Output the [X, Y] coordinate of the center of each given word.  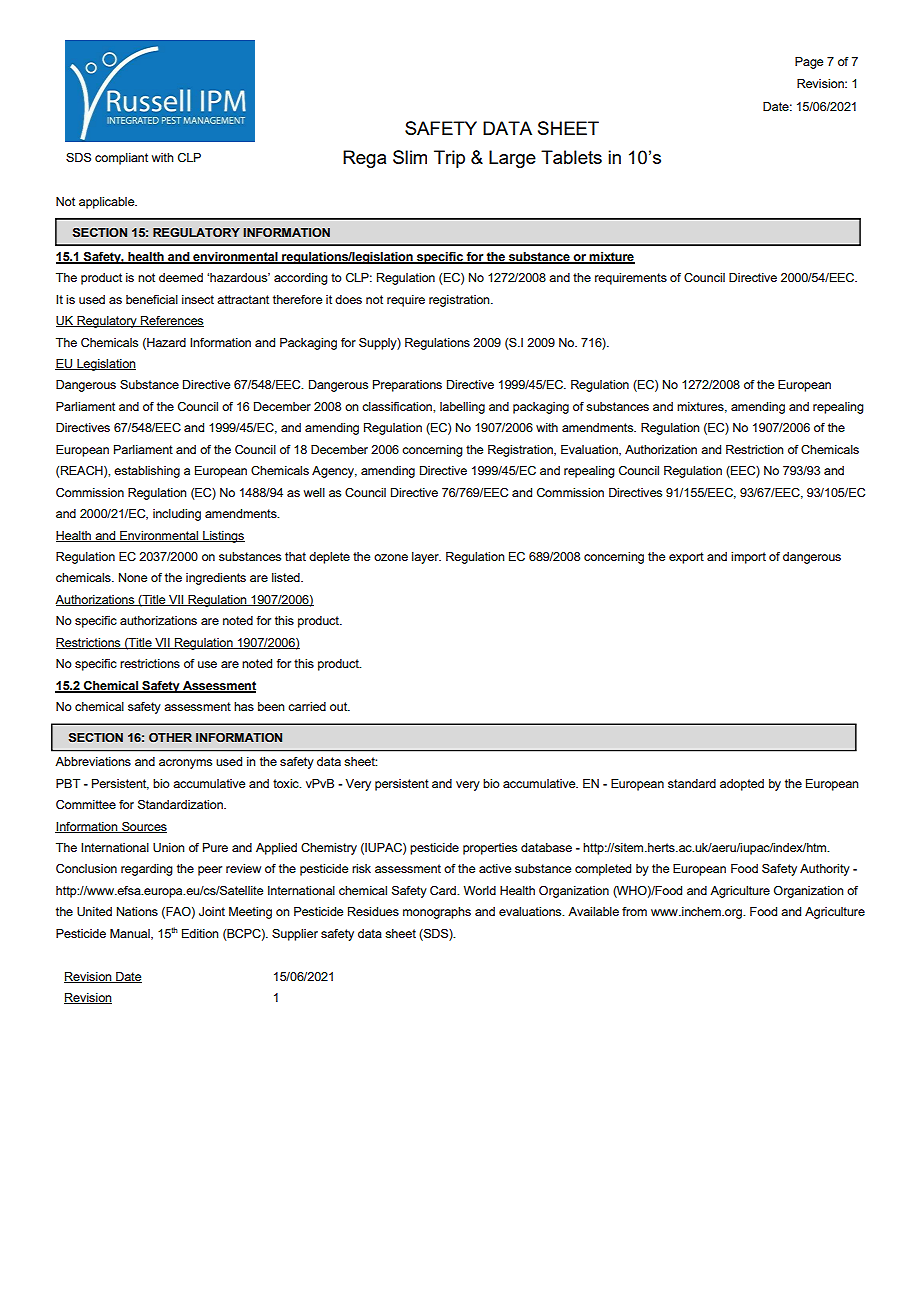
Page [809, 63]
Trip [449, 159]
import [748, 558]
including [177, 515]
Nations [137, 911]
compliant [121, 159]
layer [426, 558]
